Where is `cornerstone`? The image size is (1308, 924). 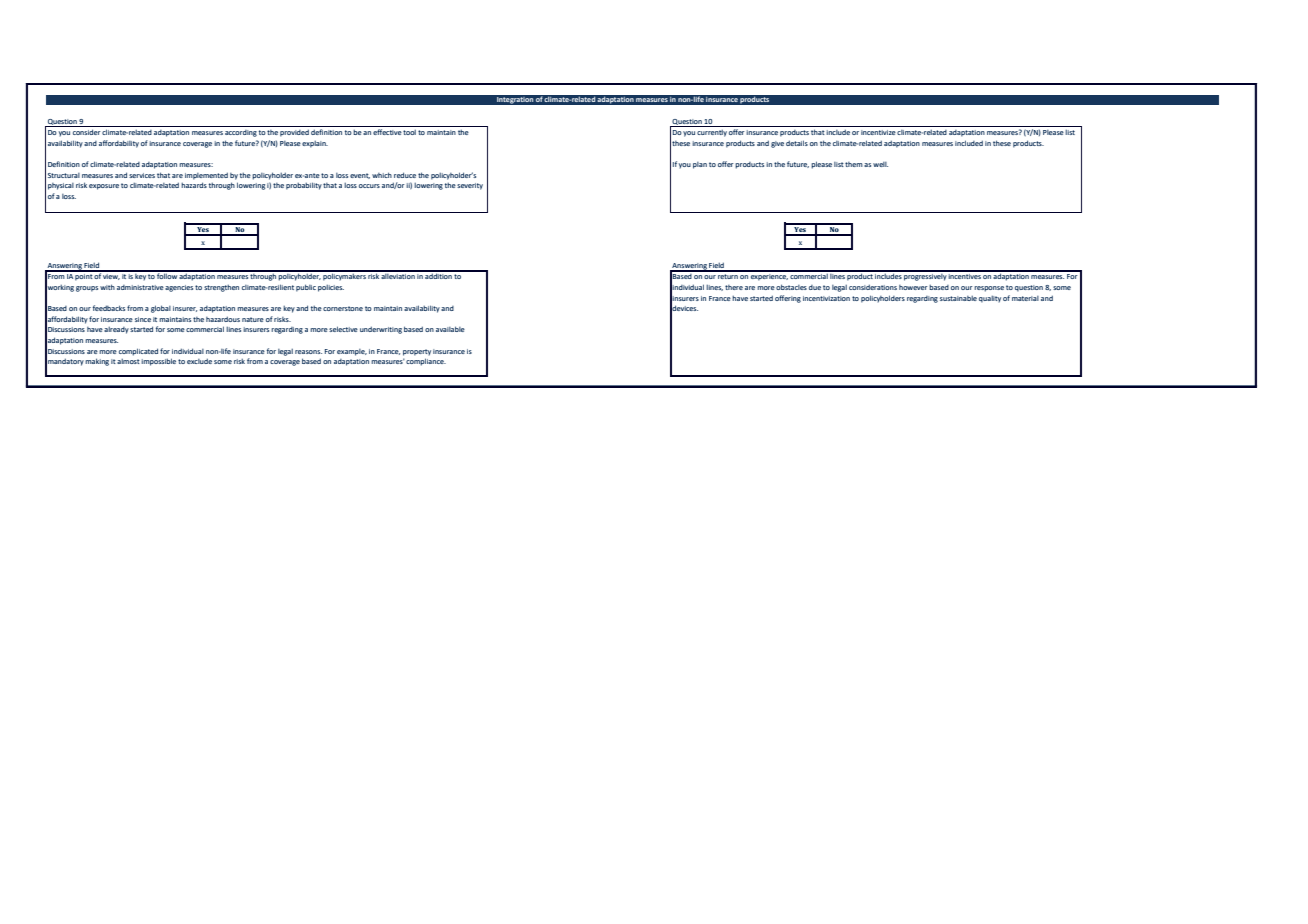 cornerstone is located at coordinates (343, 308).
